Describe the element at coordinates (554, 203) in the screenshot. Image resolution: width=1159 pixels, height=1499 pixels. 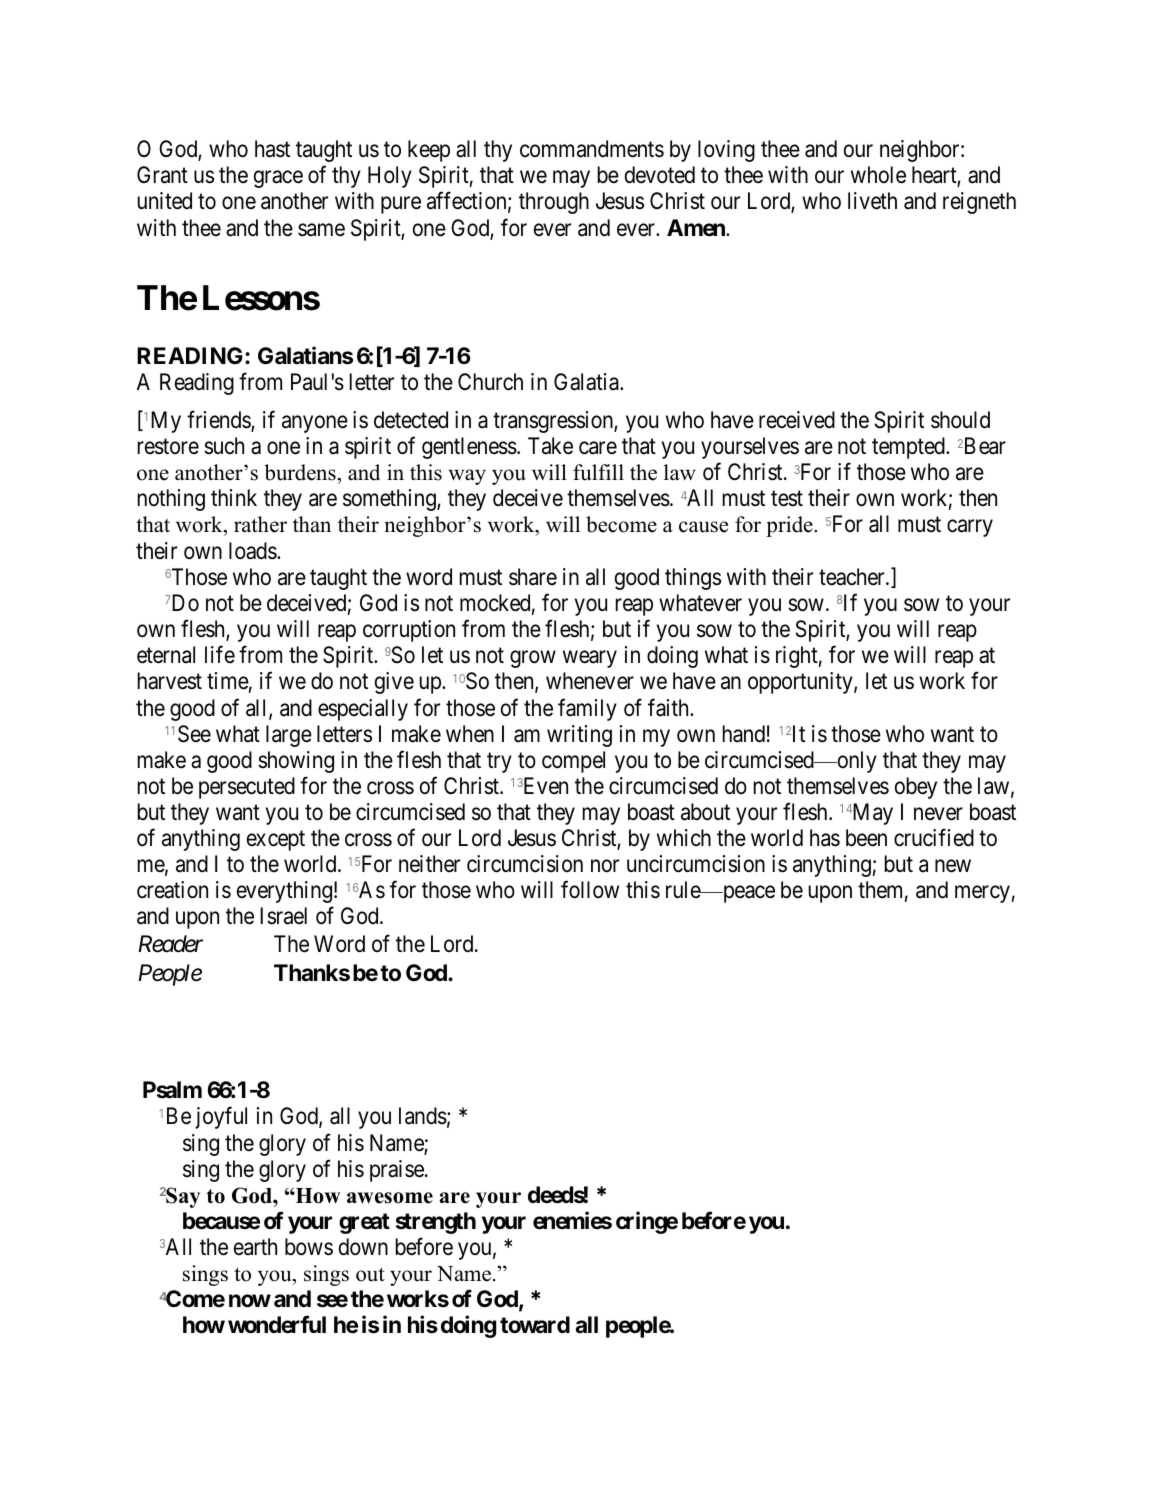
I see `through` at that location.
